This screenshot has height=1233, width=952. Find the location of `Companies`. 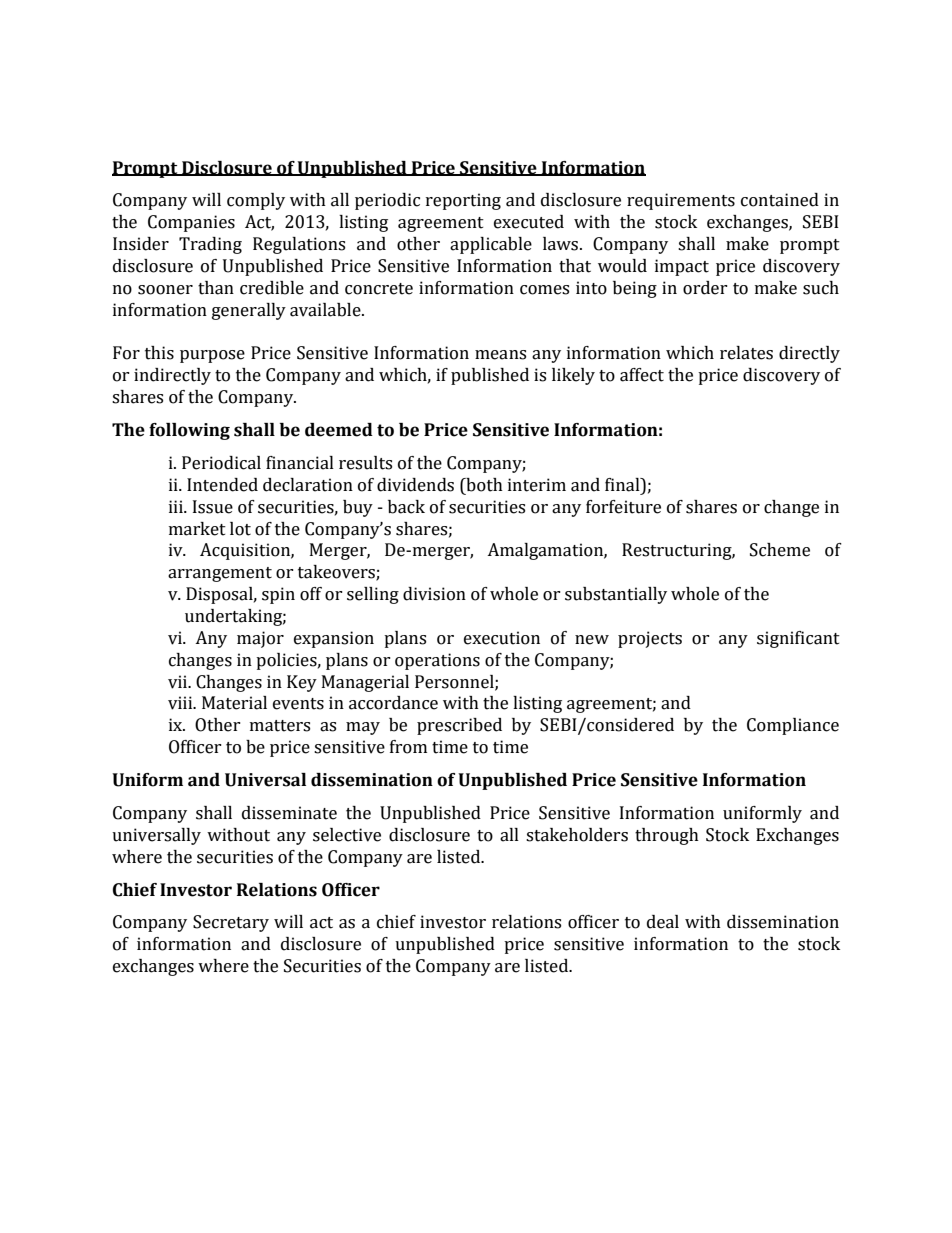

Companies is located at coordinates (191, 223).
